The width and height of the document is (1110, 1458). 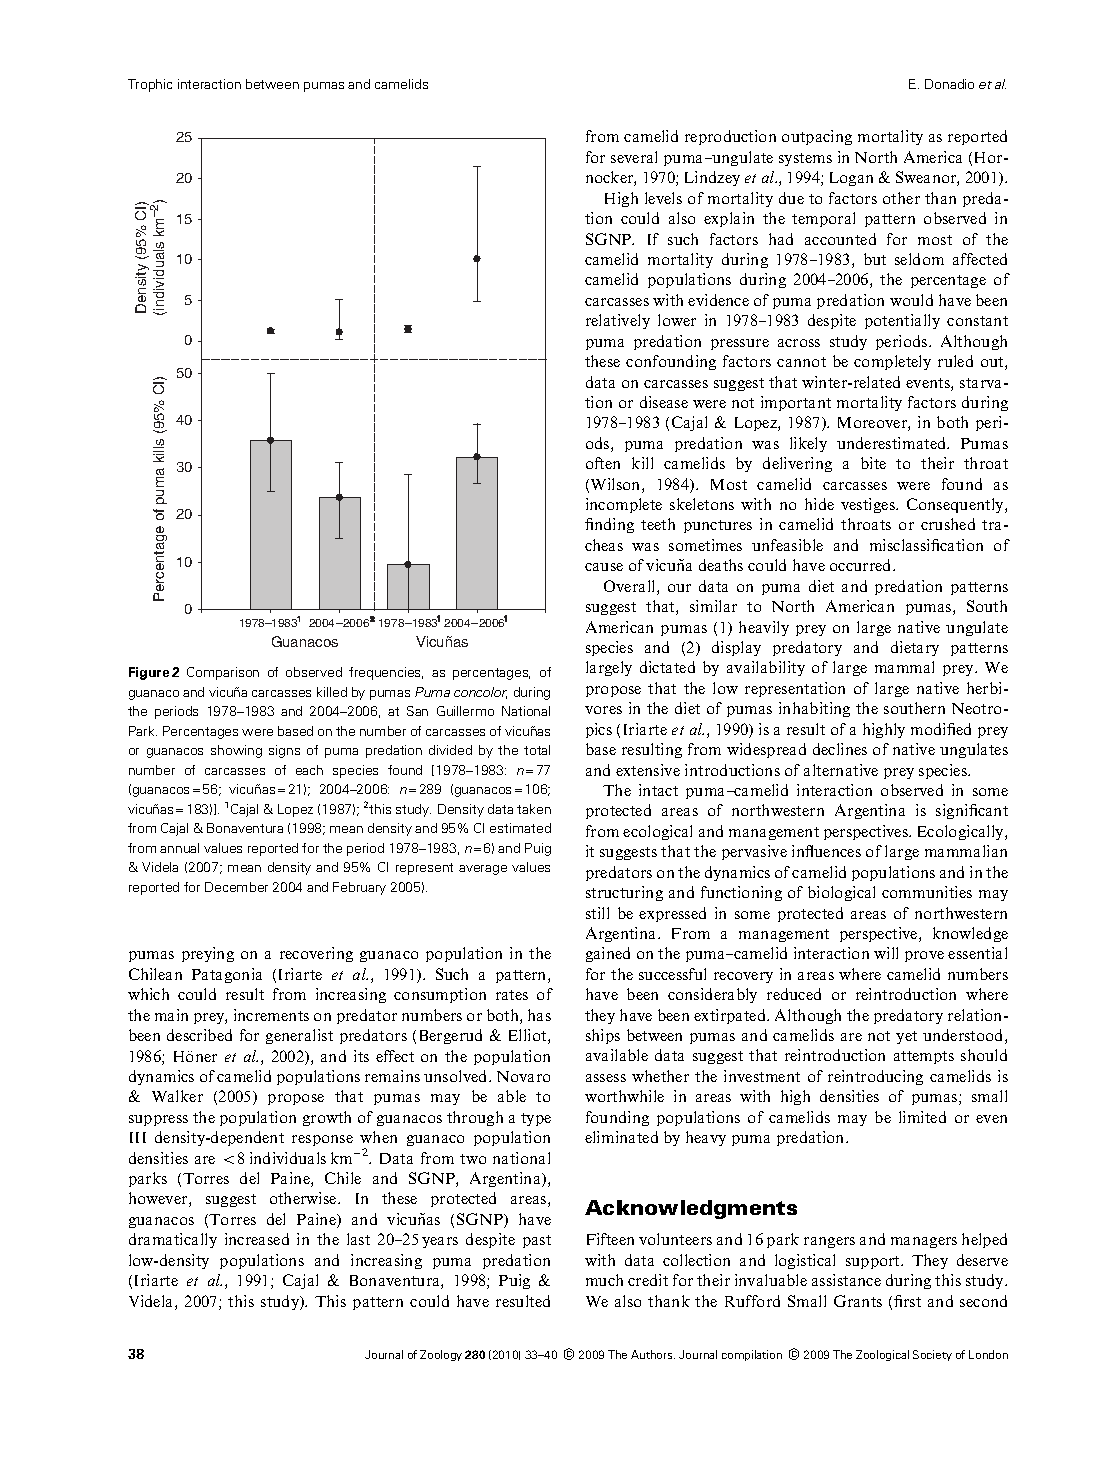 What do you see at coordinates (257, 1239) in the document?
I see `increased` at bounding box center [257, 1239].
